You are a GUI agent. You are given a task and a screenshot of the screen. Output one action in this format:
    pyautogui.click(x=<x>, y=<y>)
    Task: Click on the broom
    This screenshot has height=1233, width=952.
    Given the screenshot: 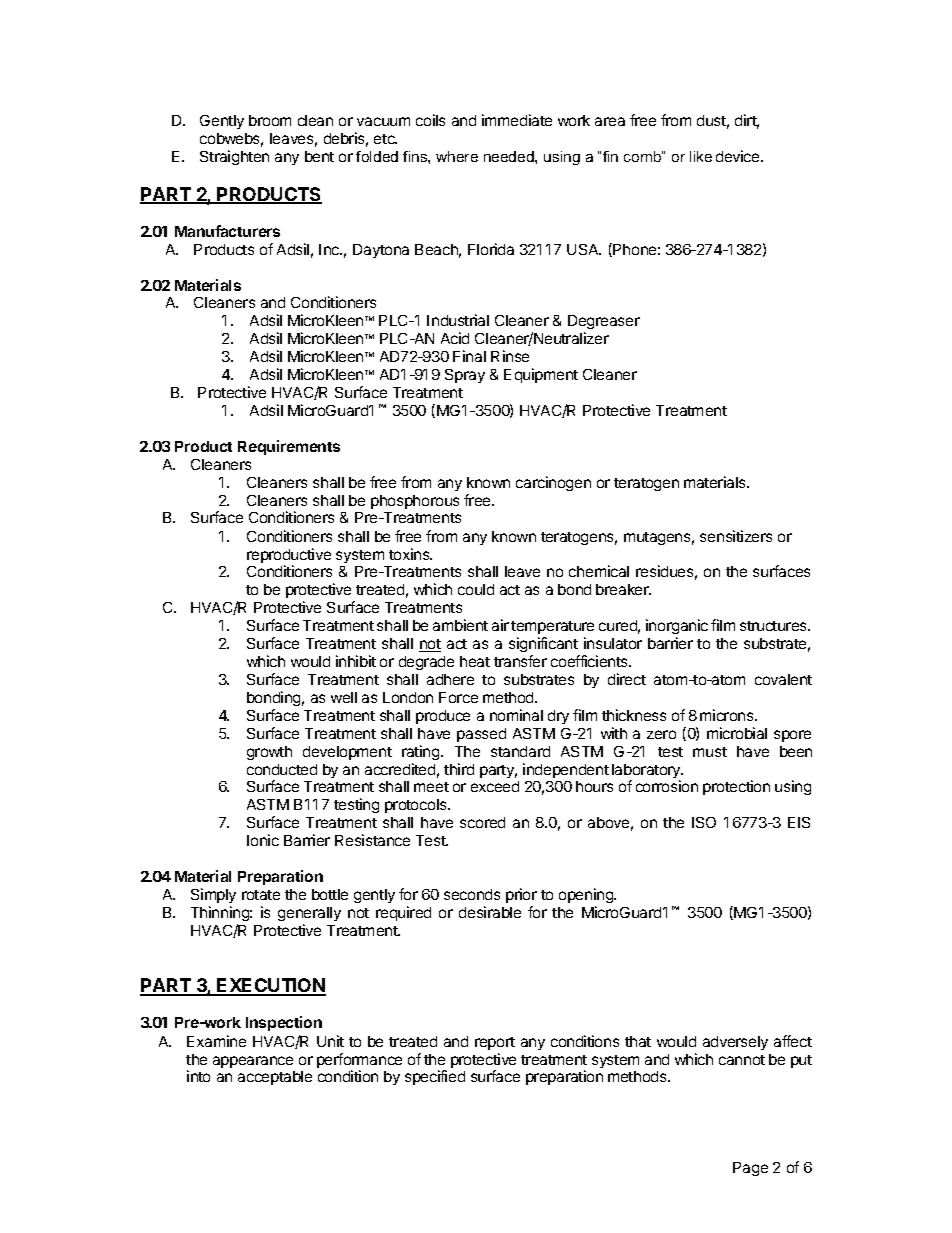 What is the action you would take?
    pyautogui.click(x=270, y=120)
